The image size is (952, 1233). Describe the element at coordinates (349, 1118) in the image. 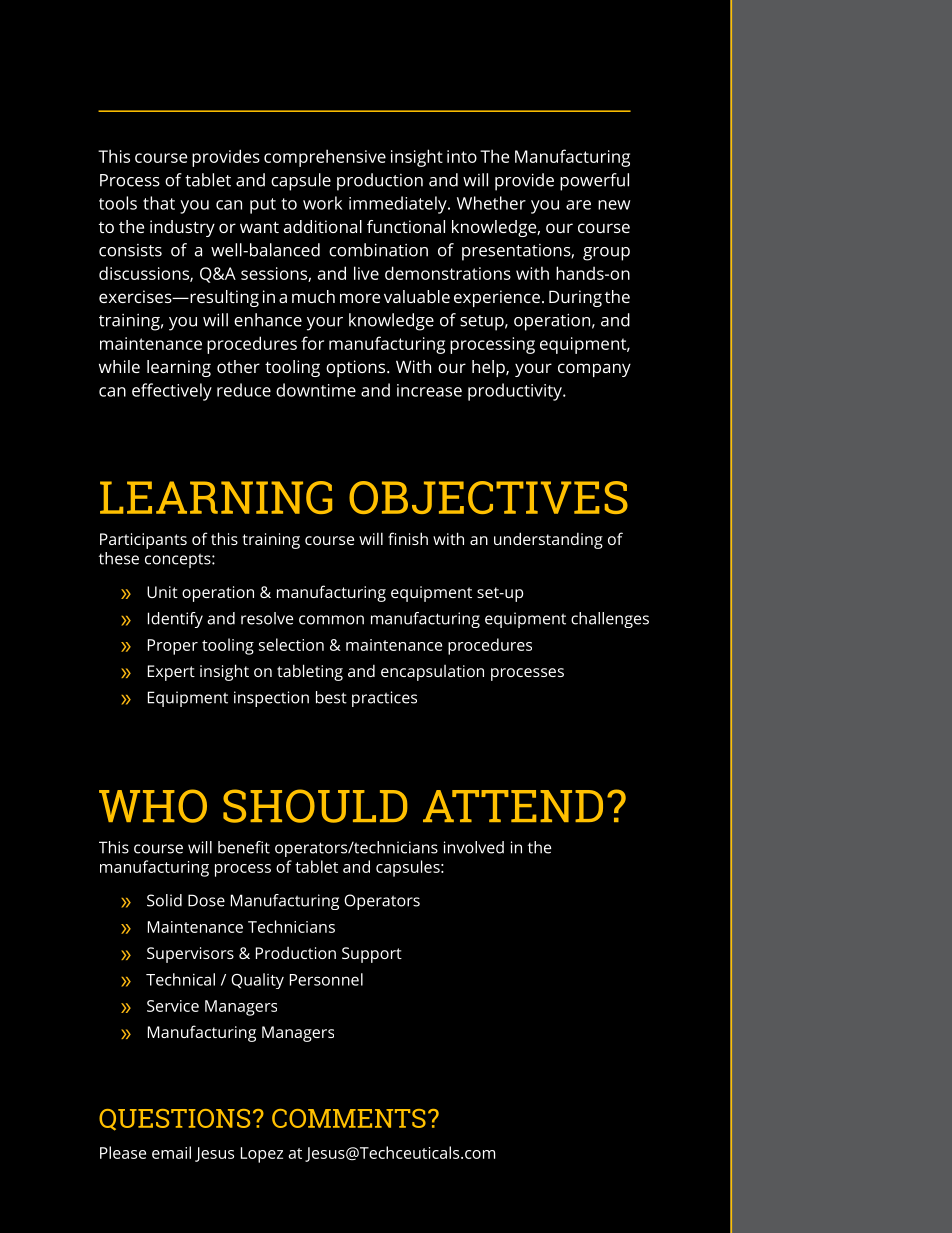

I see `COMMENTS` at that location.
